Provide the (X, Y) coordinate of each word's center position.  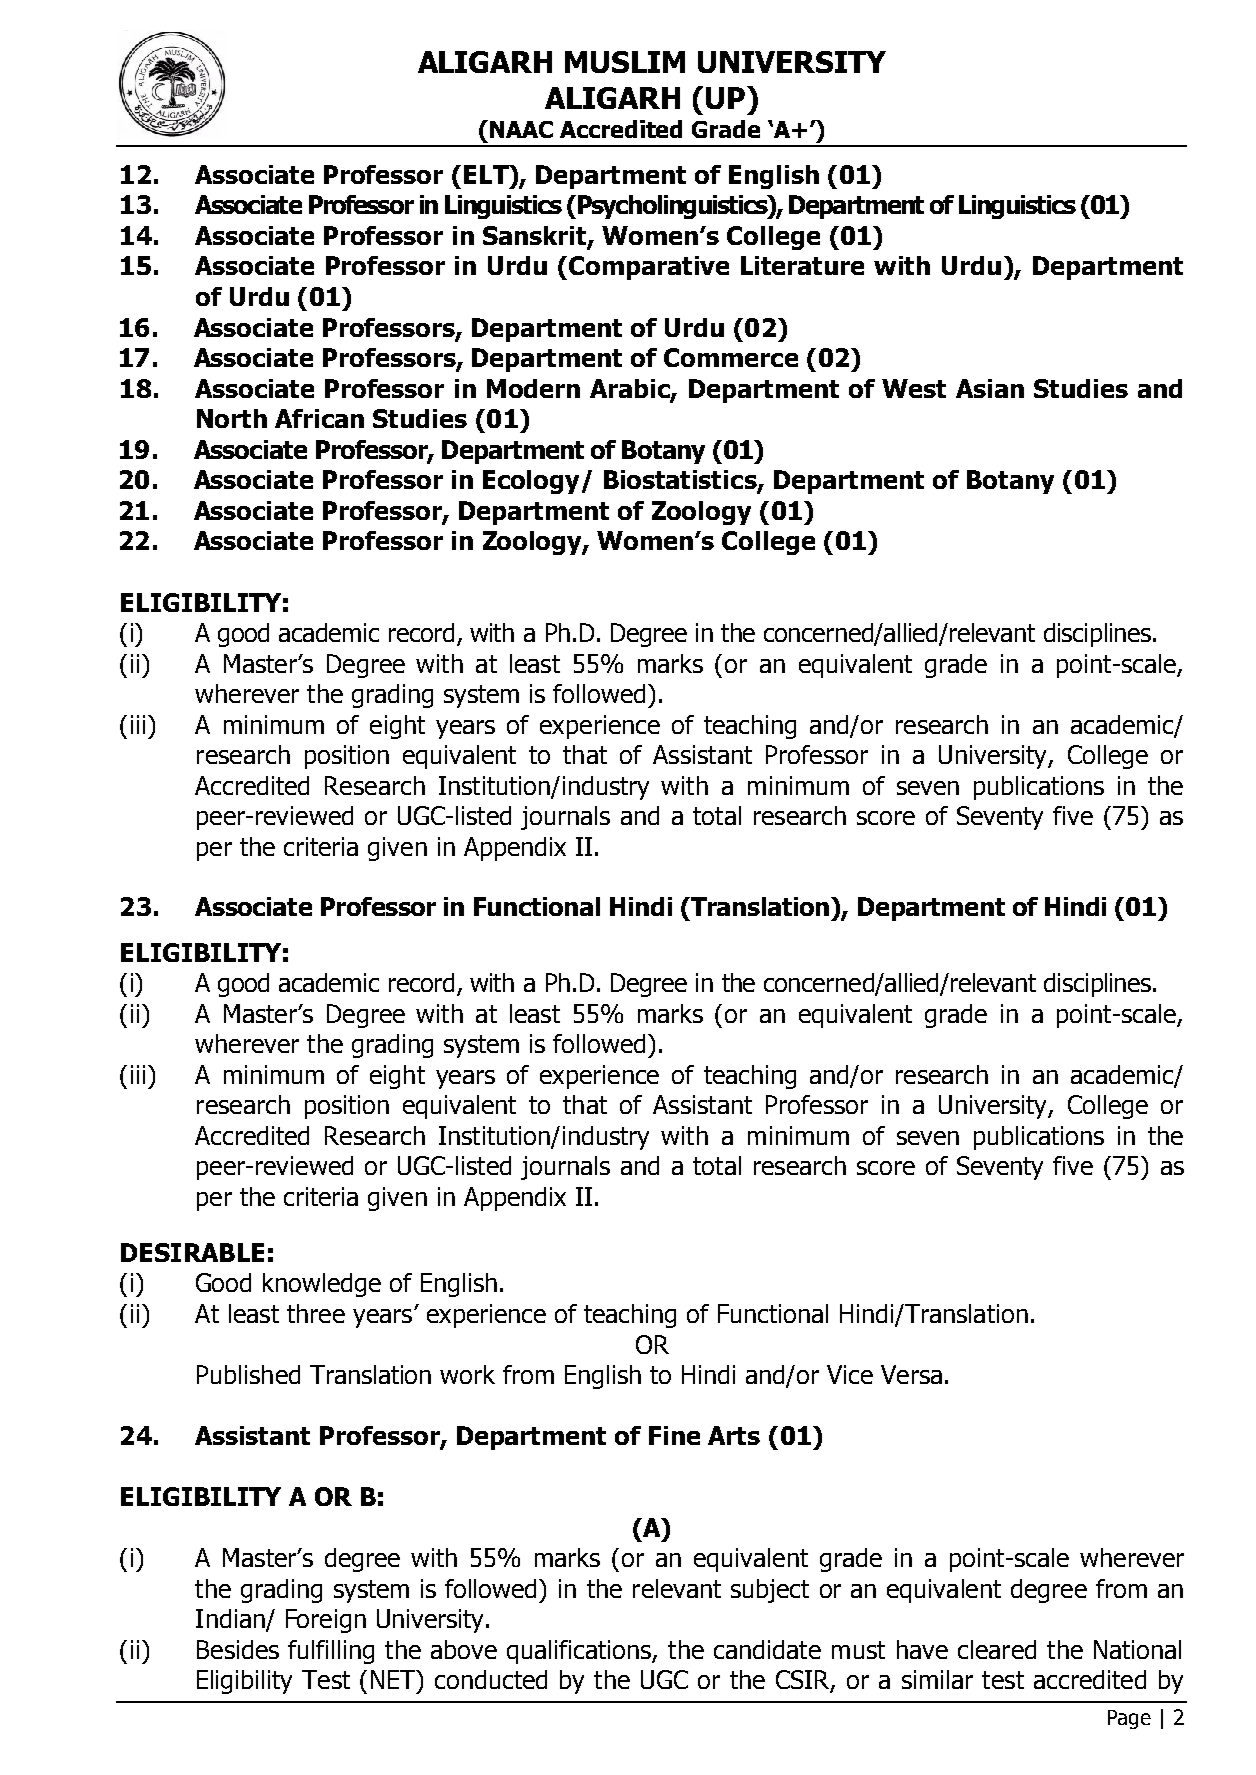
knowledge (322, 1285)
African (319, 418)
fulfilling (331, 1652)
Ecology (533, 482)
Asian (990, 388)
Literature (802, 265)
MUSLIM (625, 62)
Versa (911, 1374)
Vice (850, 1374)
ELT (487, 174)
